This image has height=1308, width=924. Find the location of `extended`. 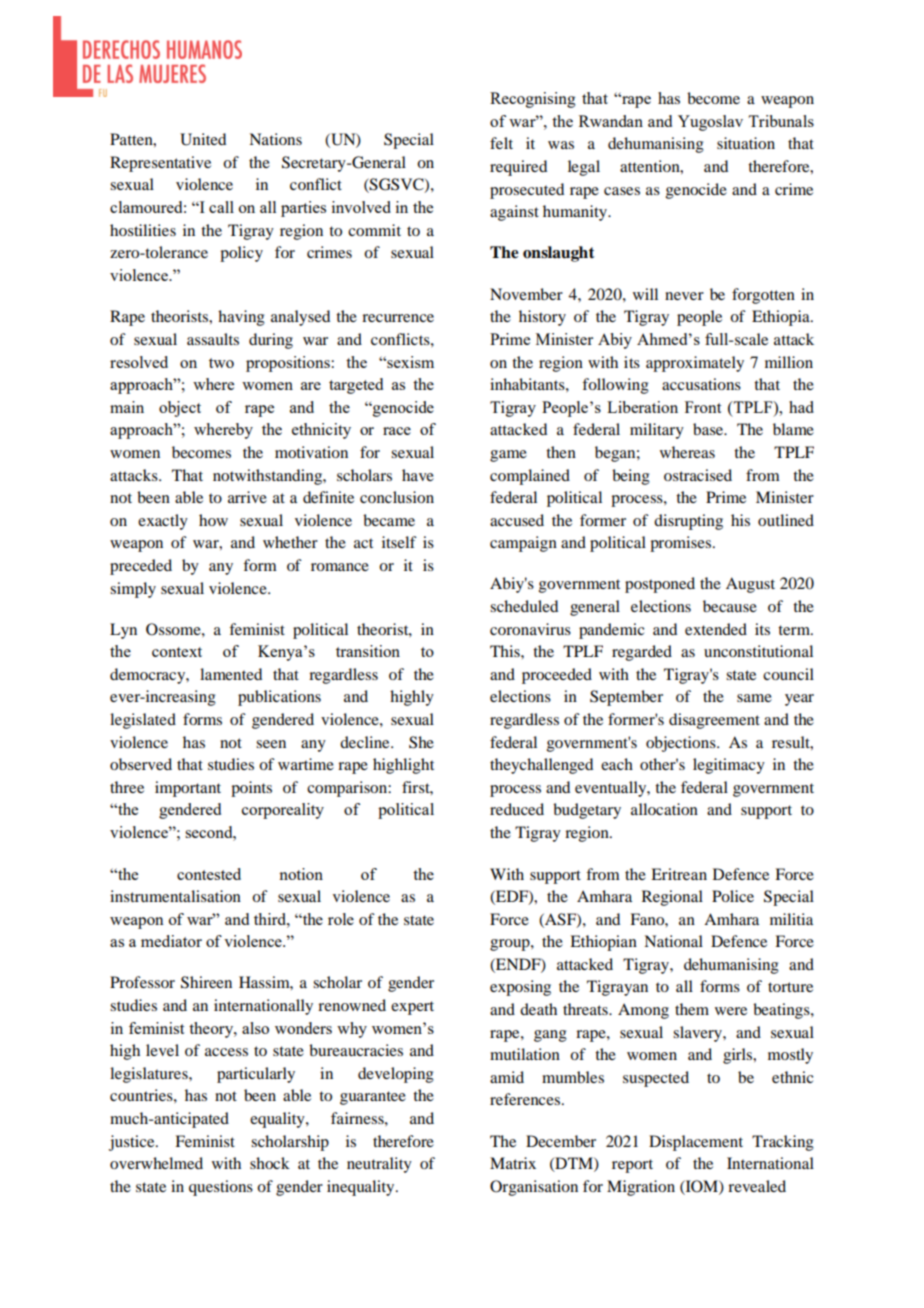

extended is located at coordinates (716, 629).
